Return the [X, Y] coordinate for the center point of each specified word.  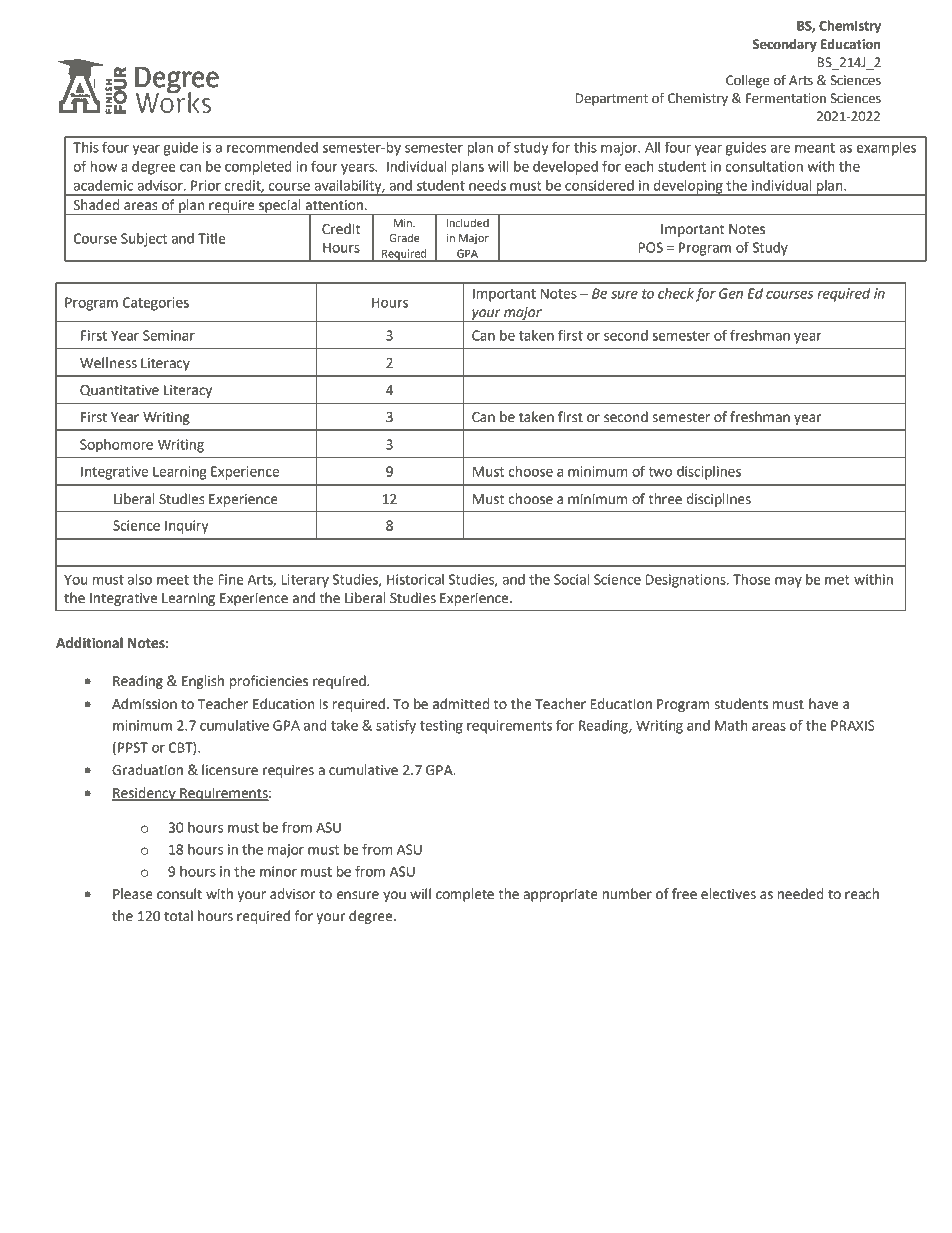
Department [612, 99]
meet [173, 580]
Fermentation [786, 98]
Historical [415, 579]
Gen [731, 293]
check [676, 293]
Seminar [169, 335]
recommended [272, 147]
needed [801, 894]
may [788, 582]
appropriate [560, 895]
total [178, 916]
